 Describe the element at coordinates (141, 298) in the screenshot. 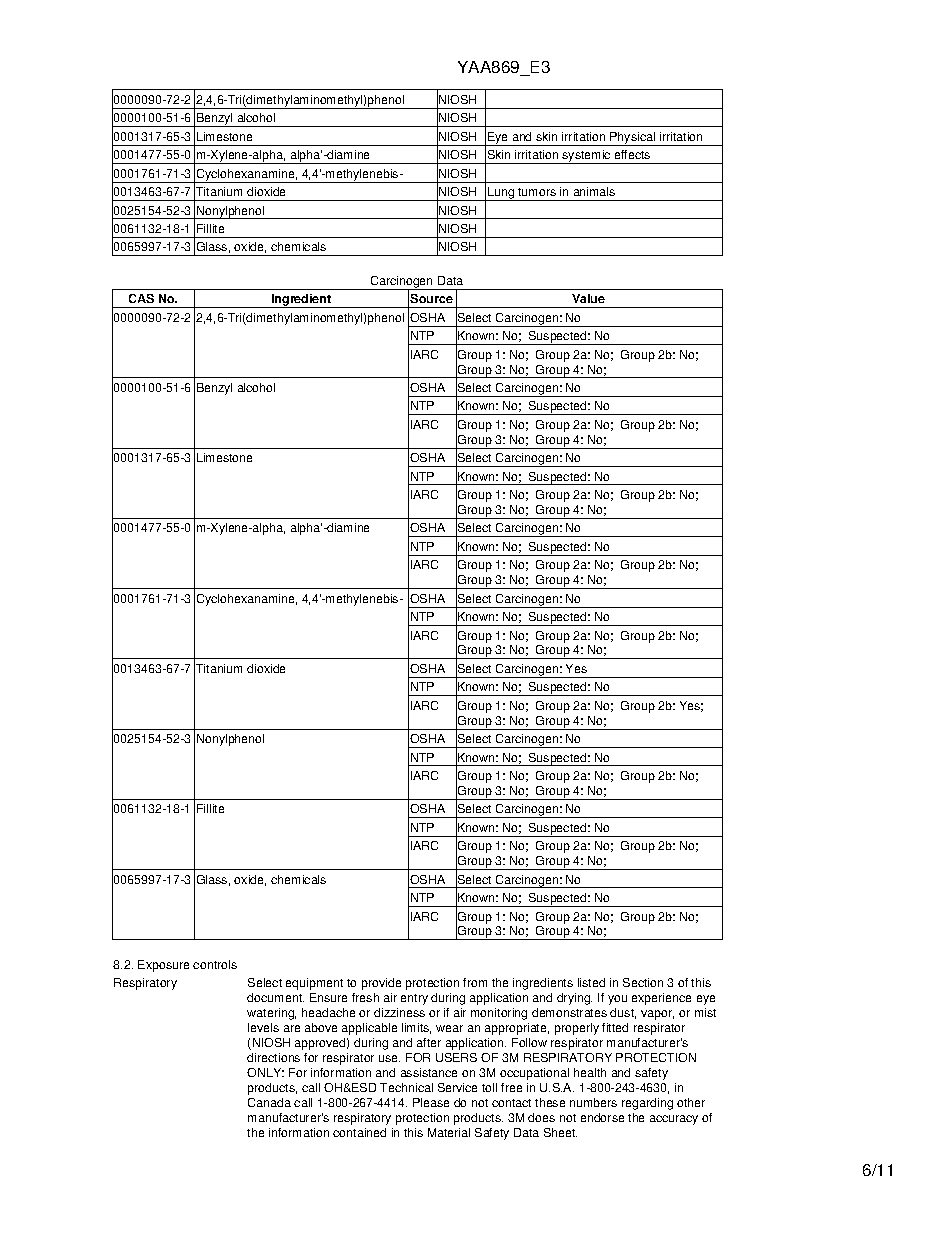

I see `CAS` at that location.
